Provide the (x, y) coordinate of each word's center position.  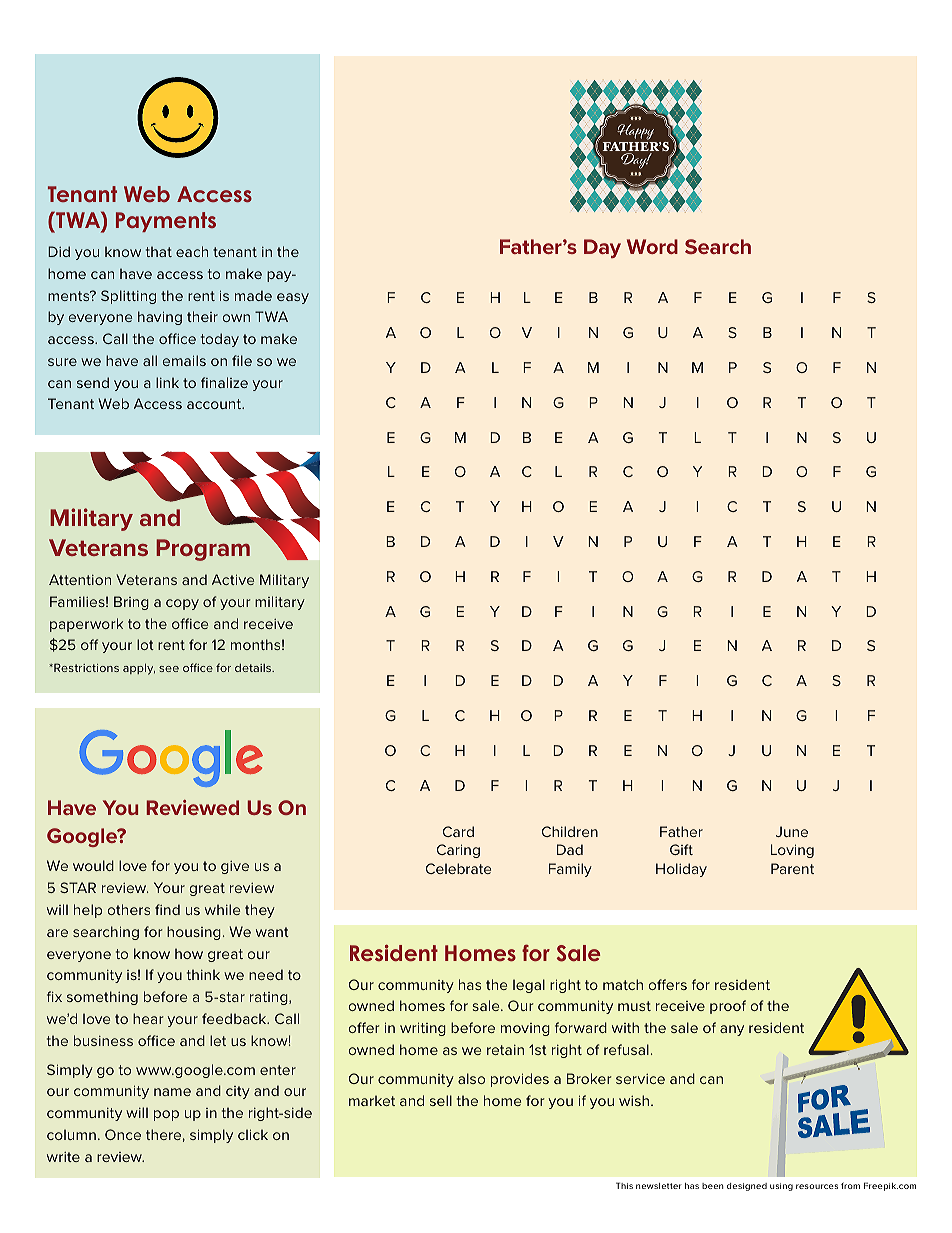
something (102, 998)
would (93, 865)
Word (652, 246)
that (159, 251)
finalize (224, 382)
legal (529, 986)
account (215, 404)
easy (293, 298)
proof (728, 1007)
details (254, 668)
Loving (792, 851)
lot (145, 644)
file (242, 360)
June (792, 831)
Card (458, 831)
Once (123, 1134)
